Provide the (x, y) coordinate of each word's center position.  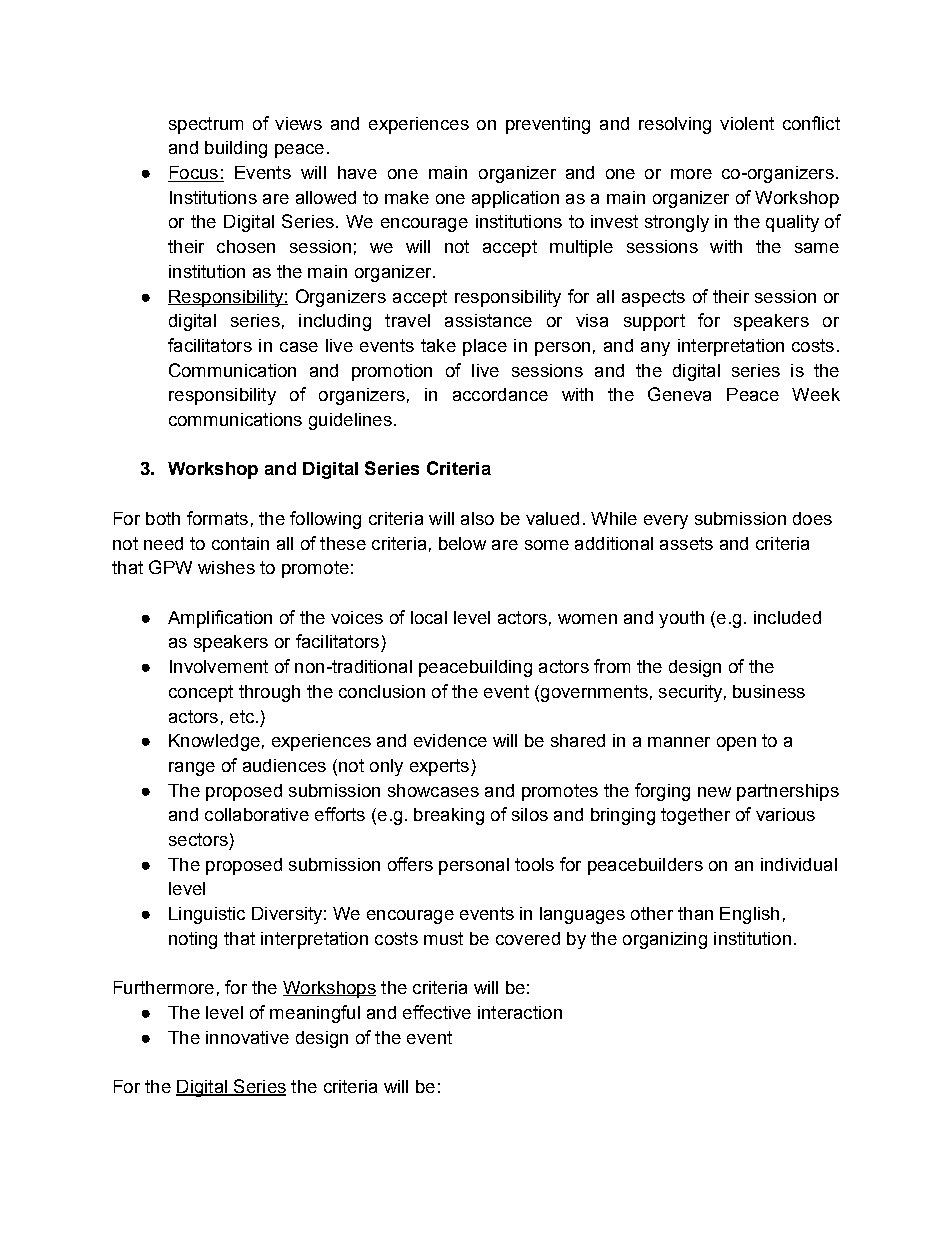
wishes (226, 567)
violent (747, 123)
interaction (520, 1012)
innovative (247, 1037)
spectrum (206, 125)
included (787, 617)
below (462, 543)
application (515, 199)
